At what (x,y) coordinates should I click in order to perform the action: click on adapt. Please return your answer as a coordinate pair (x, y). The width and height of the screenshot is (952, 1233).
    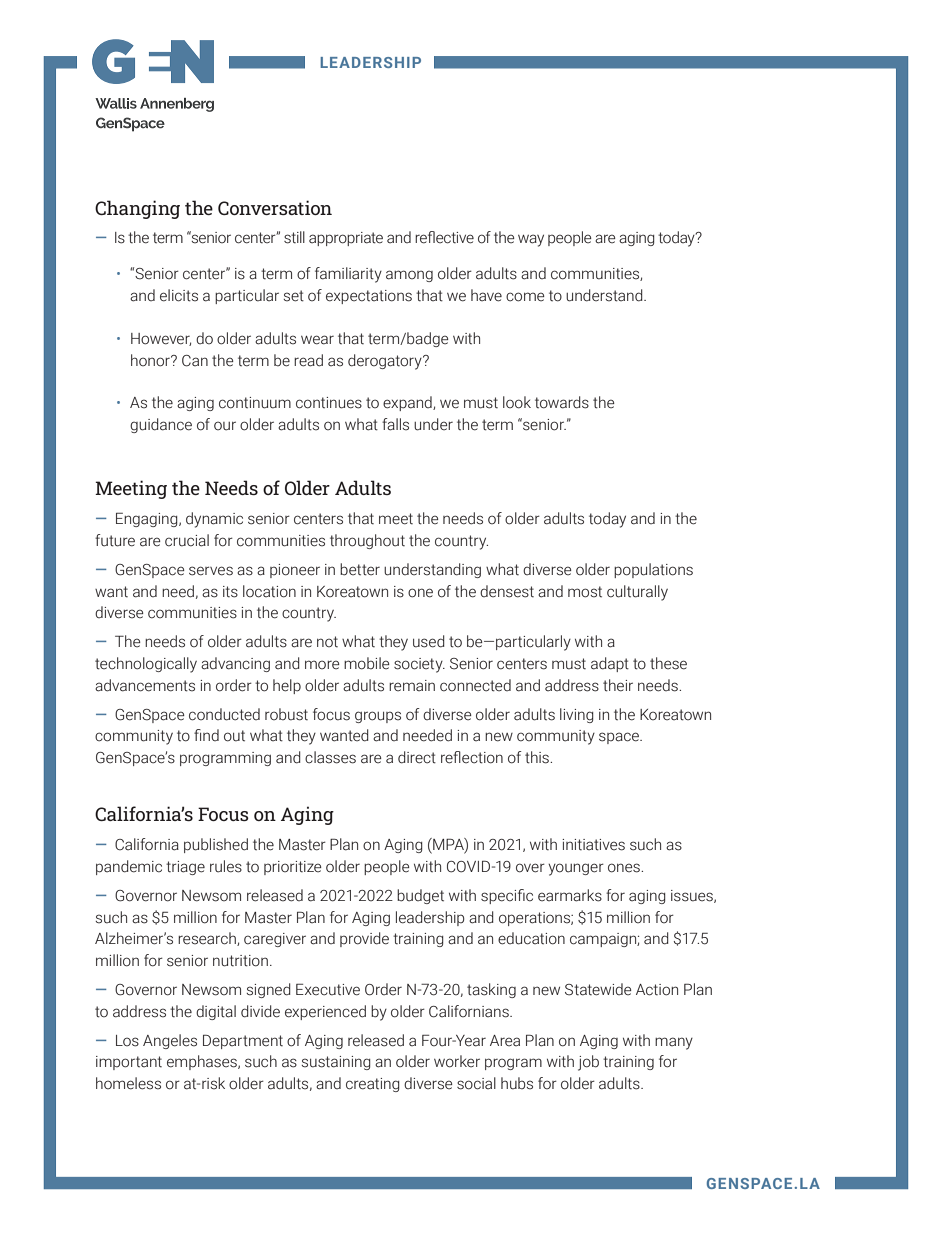
    Looking at the image, I should click on (610, 664).
